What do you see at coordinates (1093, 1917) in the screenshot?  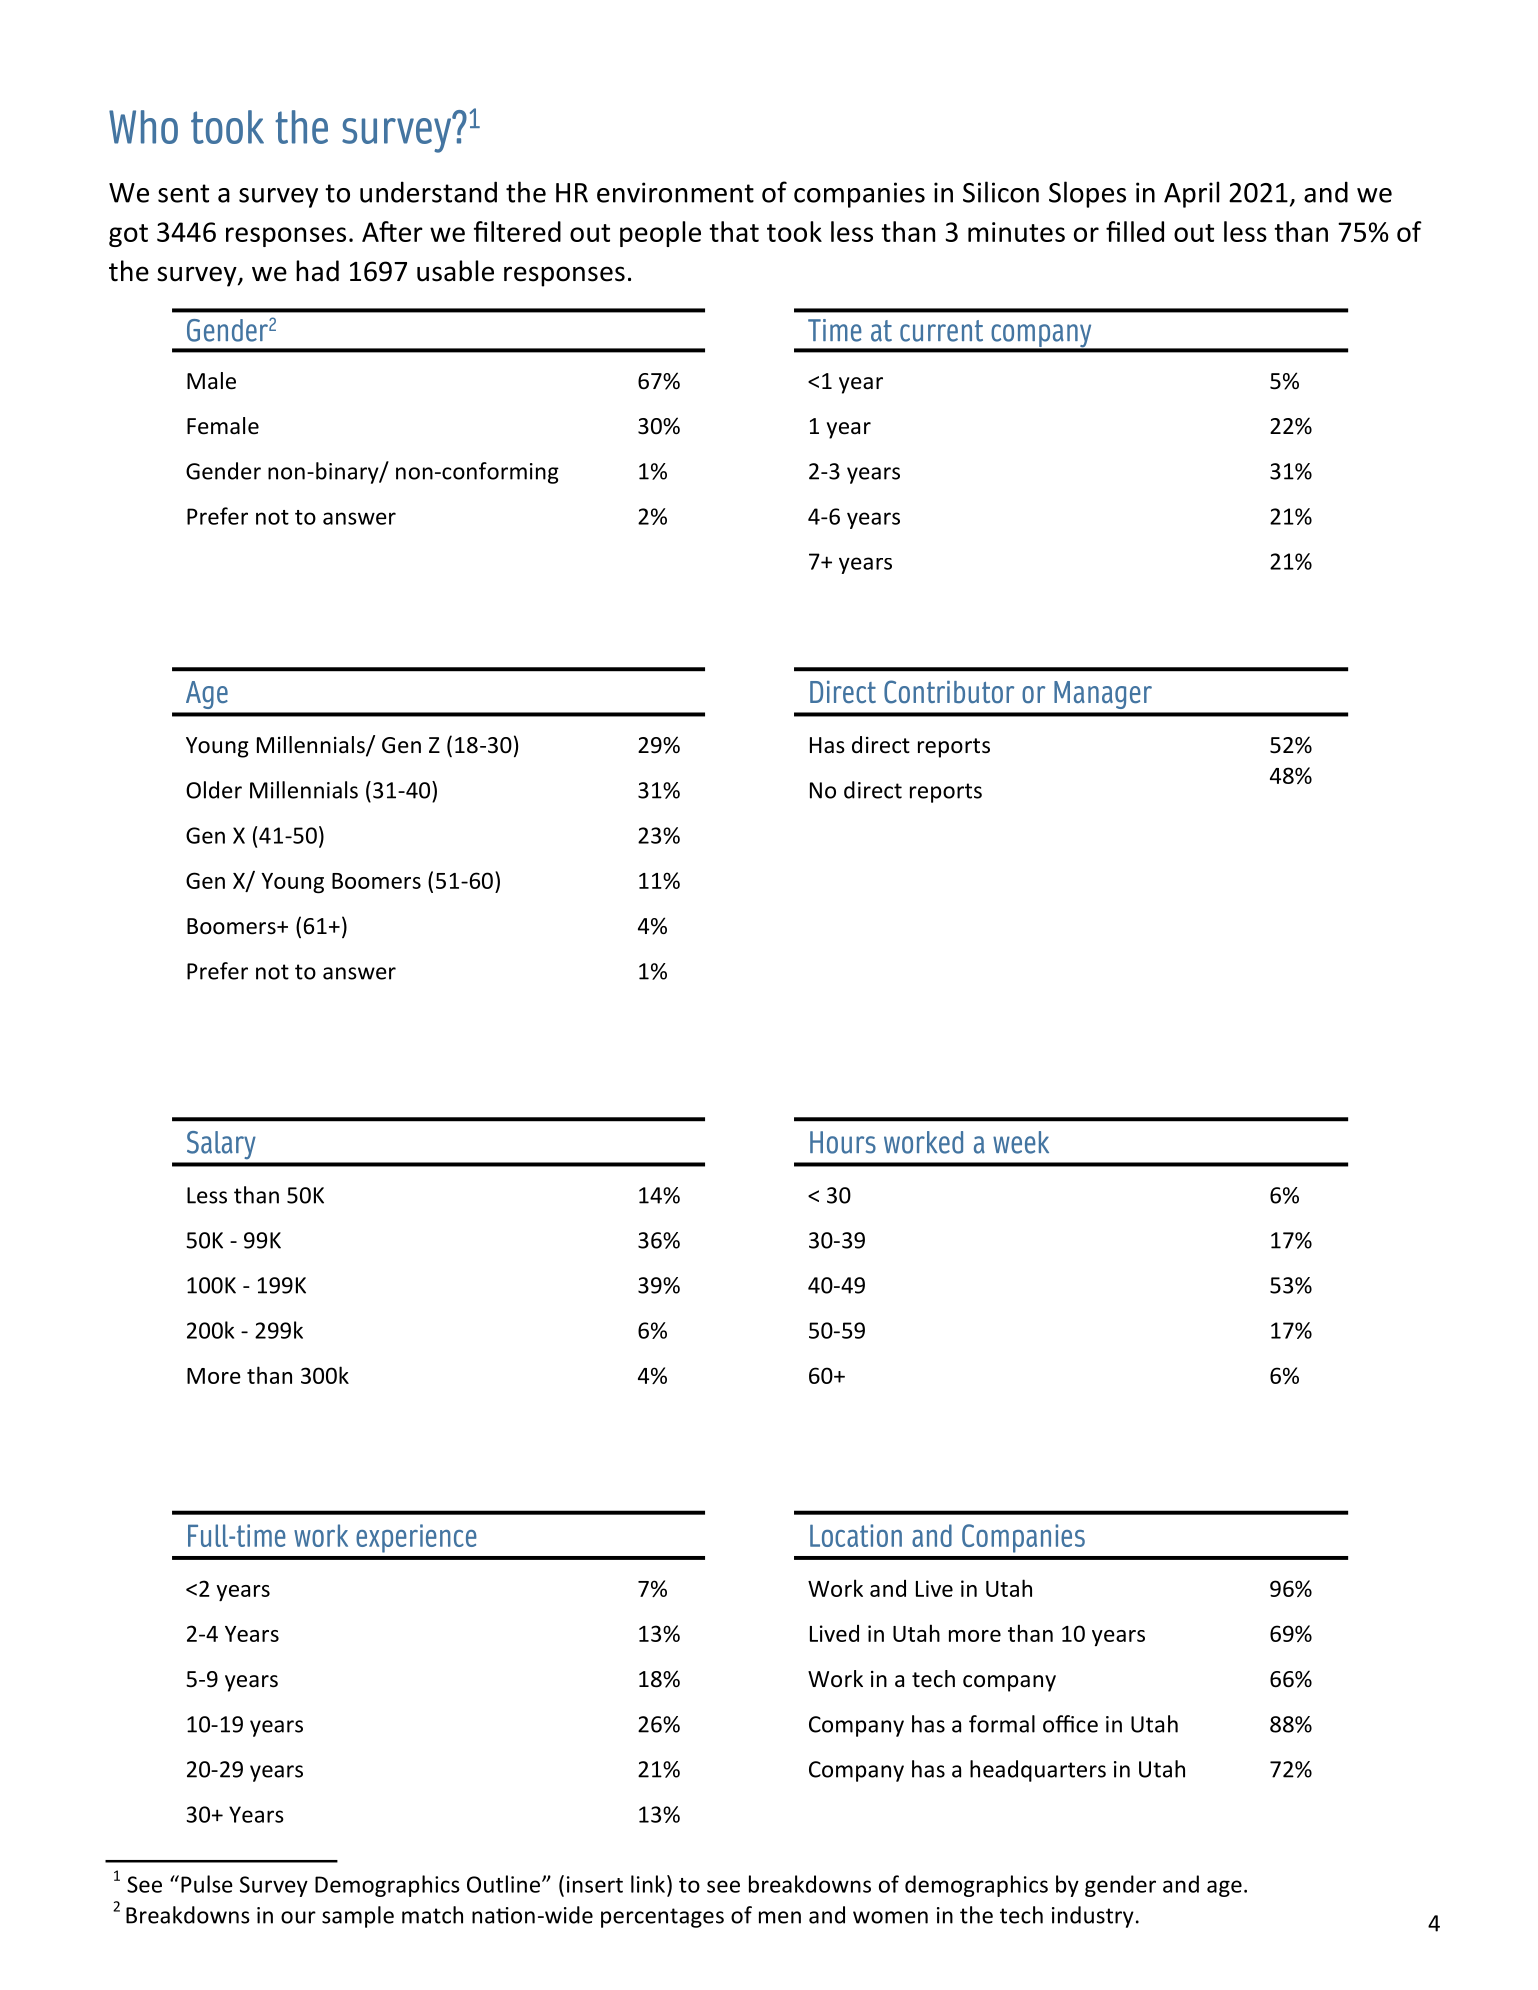 I see `industry` at bounding box center [1093, 1917].
